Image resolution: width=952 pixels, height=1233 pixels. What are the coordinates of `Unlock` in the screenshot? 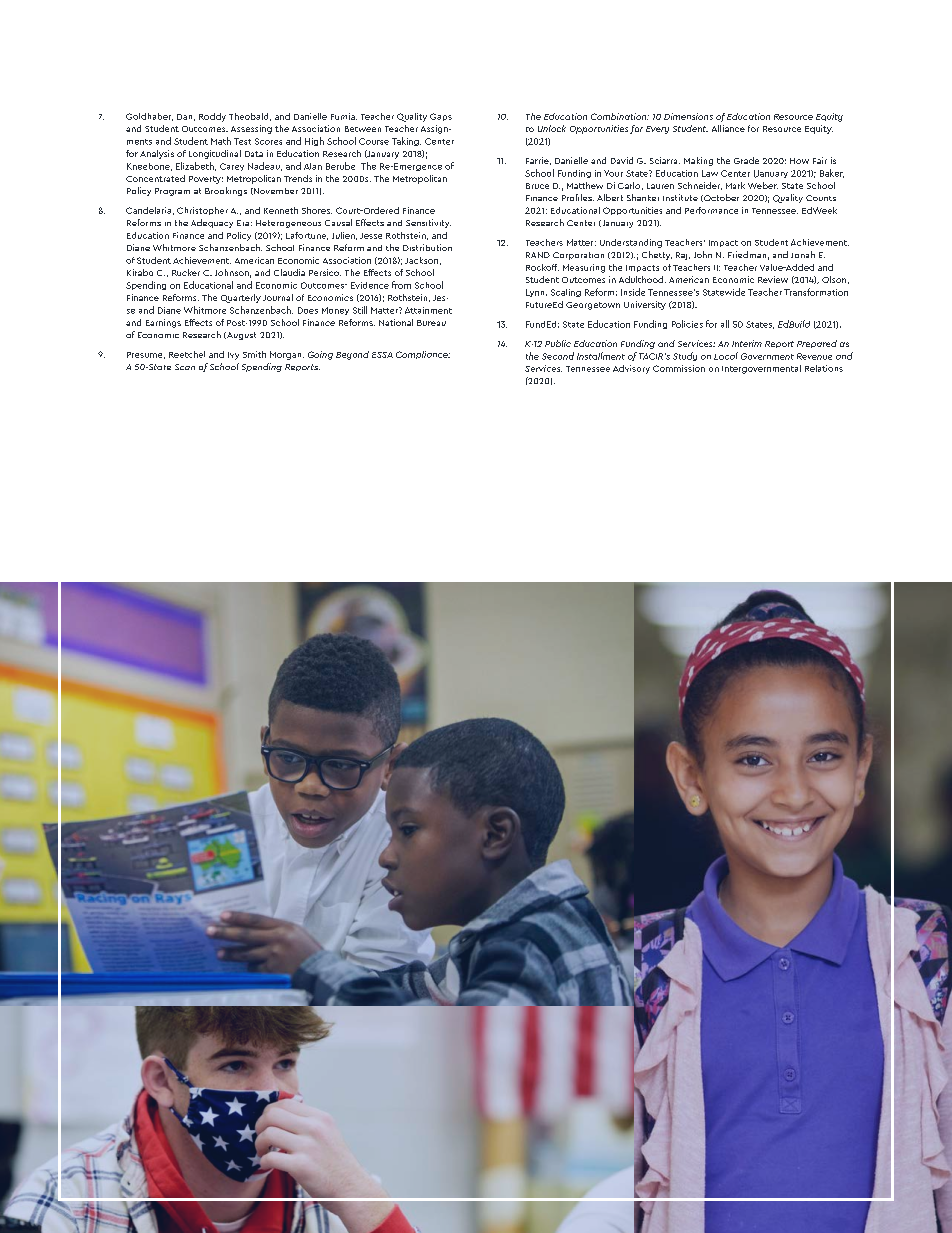 It's located at (552, 128).
